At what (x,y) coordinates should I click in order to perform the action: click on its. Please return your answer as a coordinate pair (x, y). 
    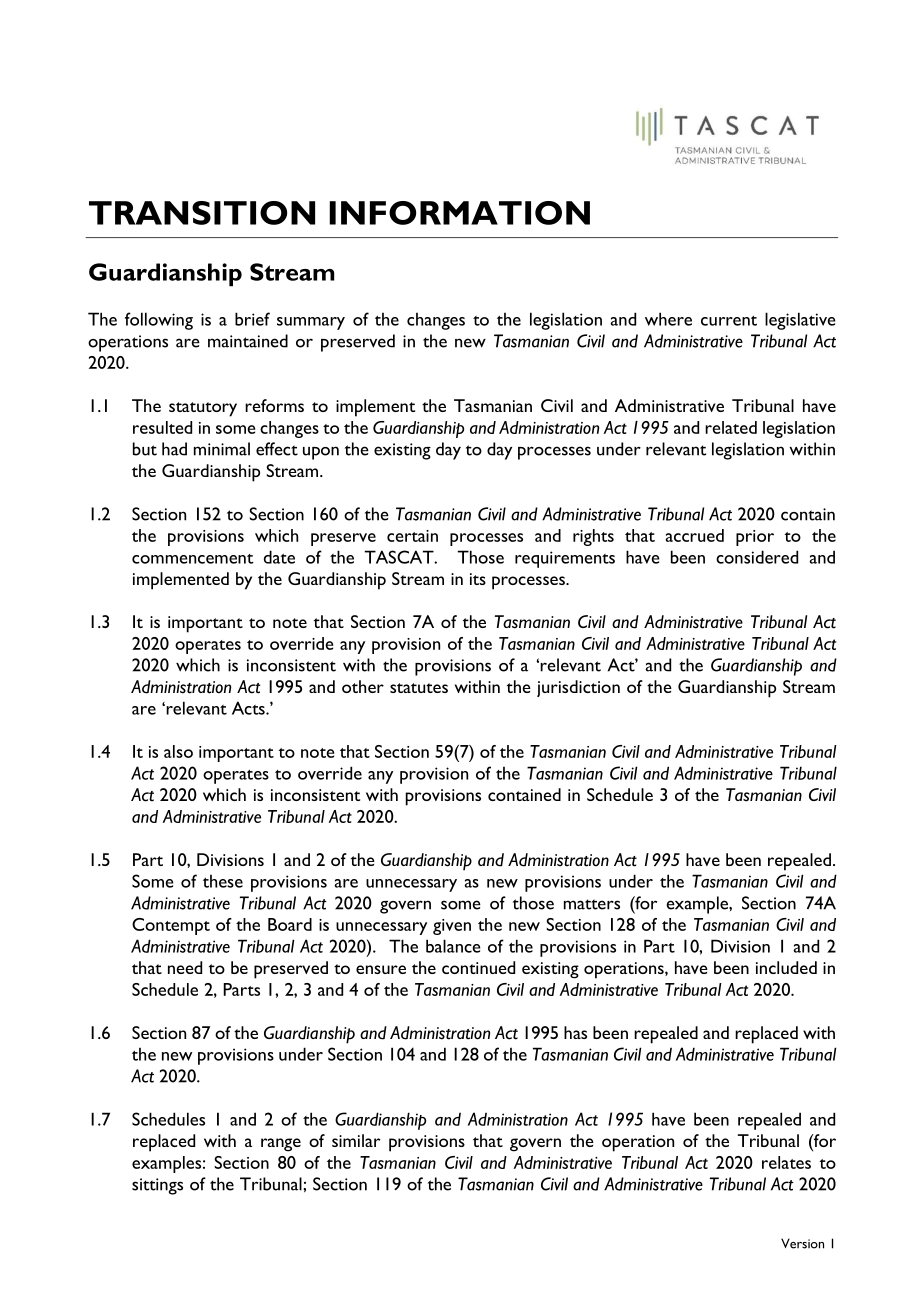
    Looking at the image, I should click on (478, 579).
